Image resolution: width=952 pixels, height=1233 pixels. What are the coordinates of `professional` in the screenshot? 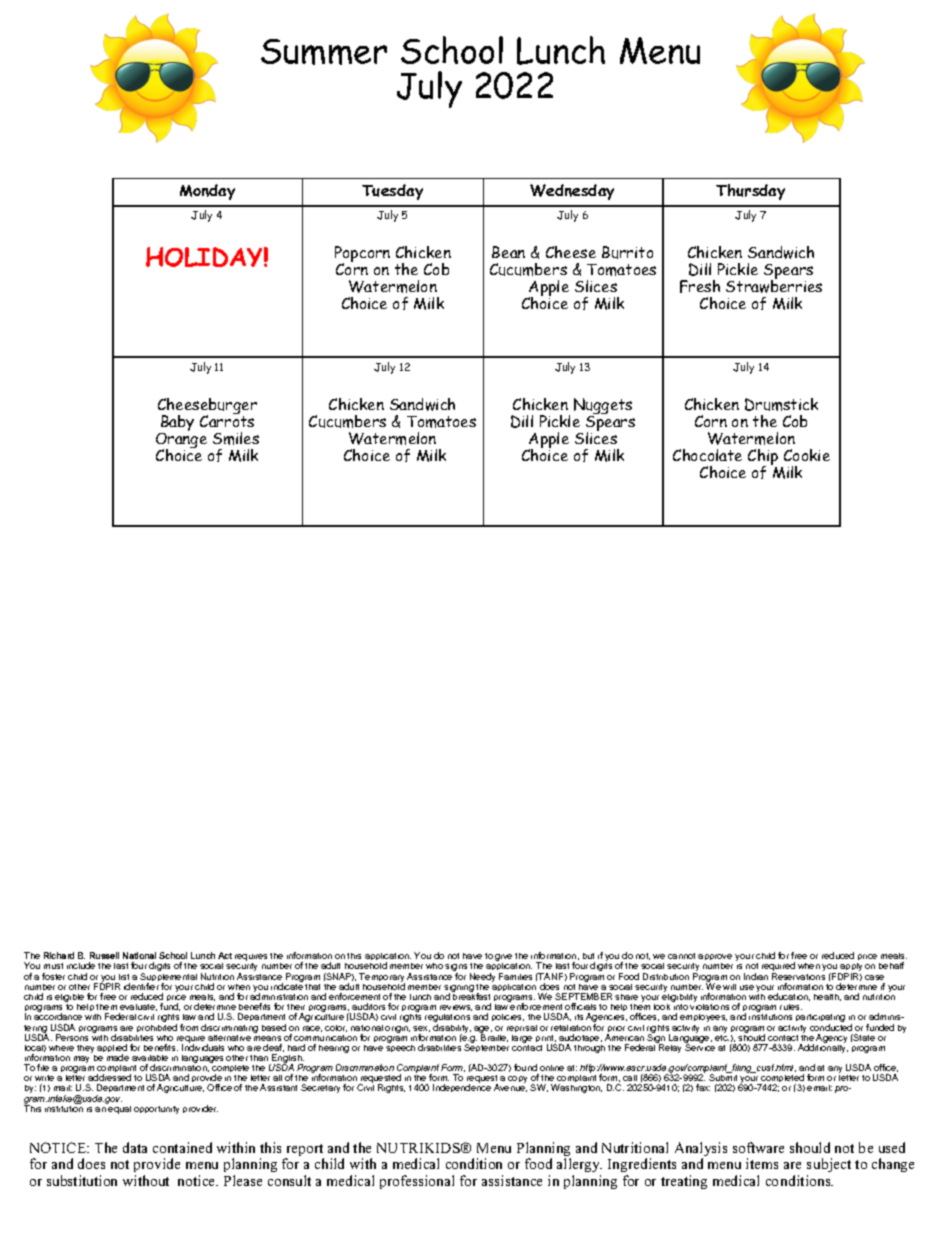 It's located at (417, 1182).
